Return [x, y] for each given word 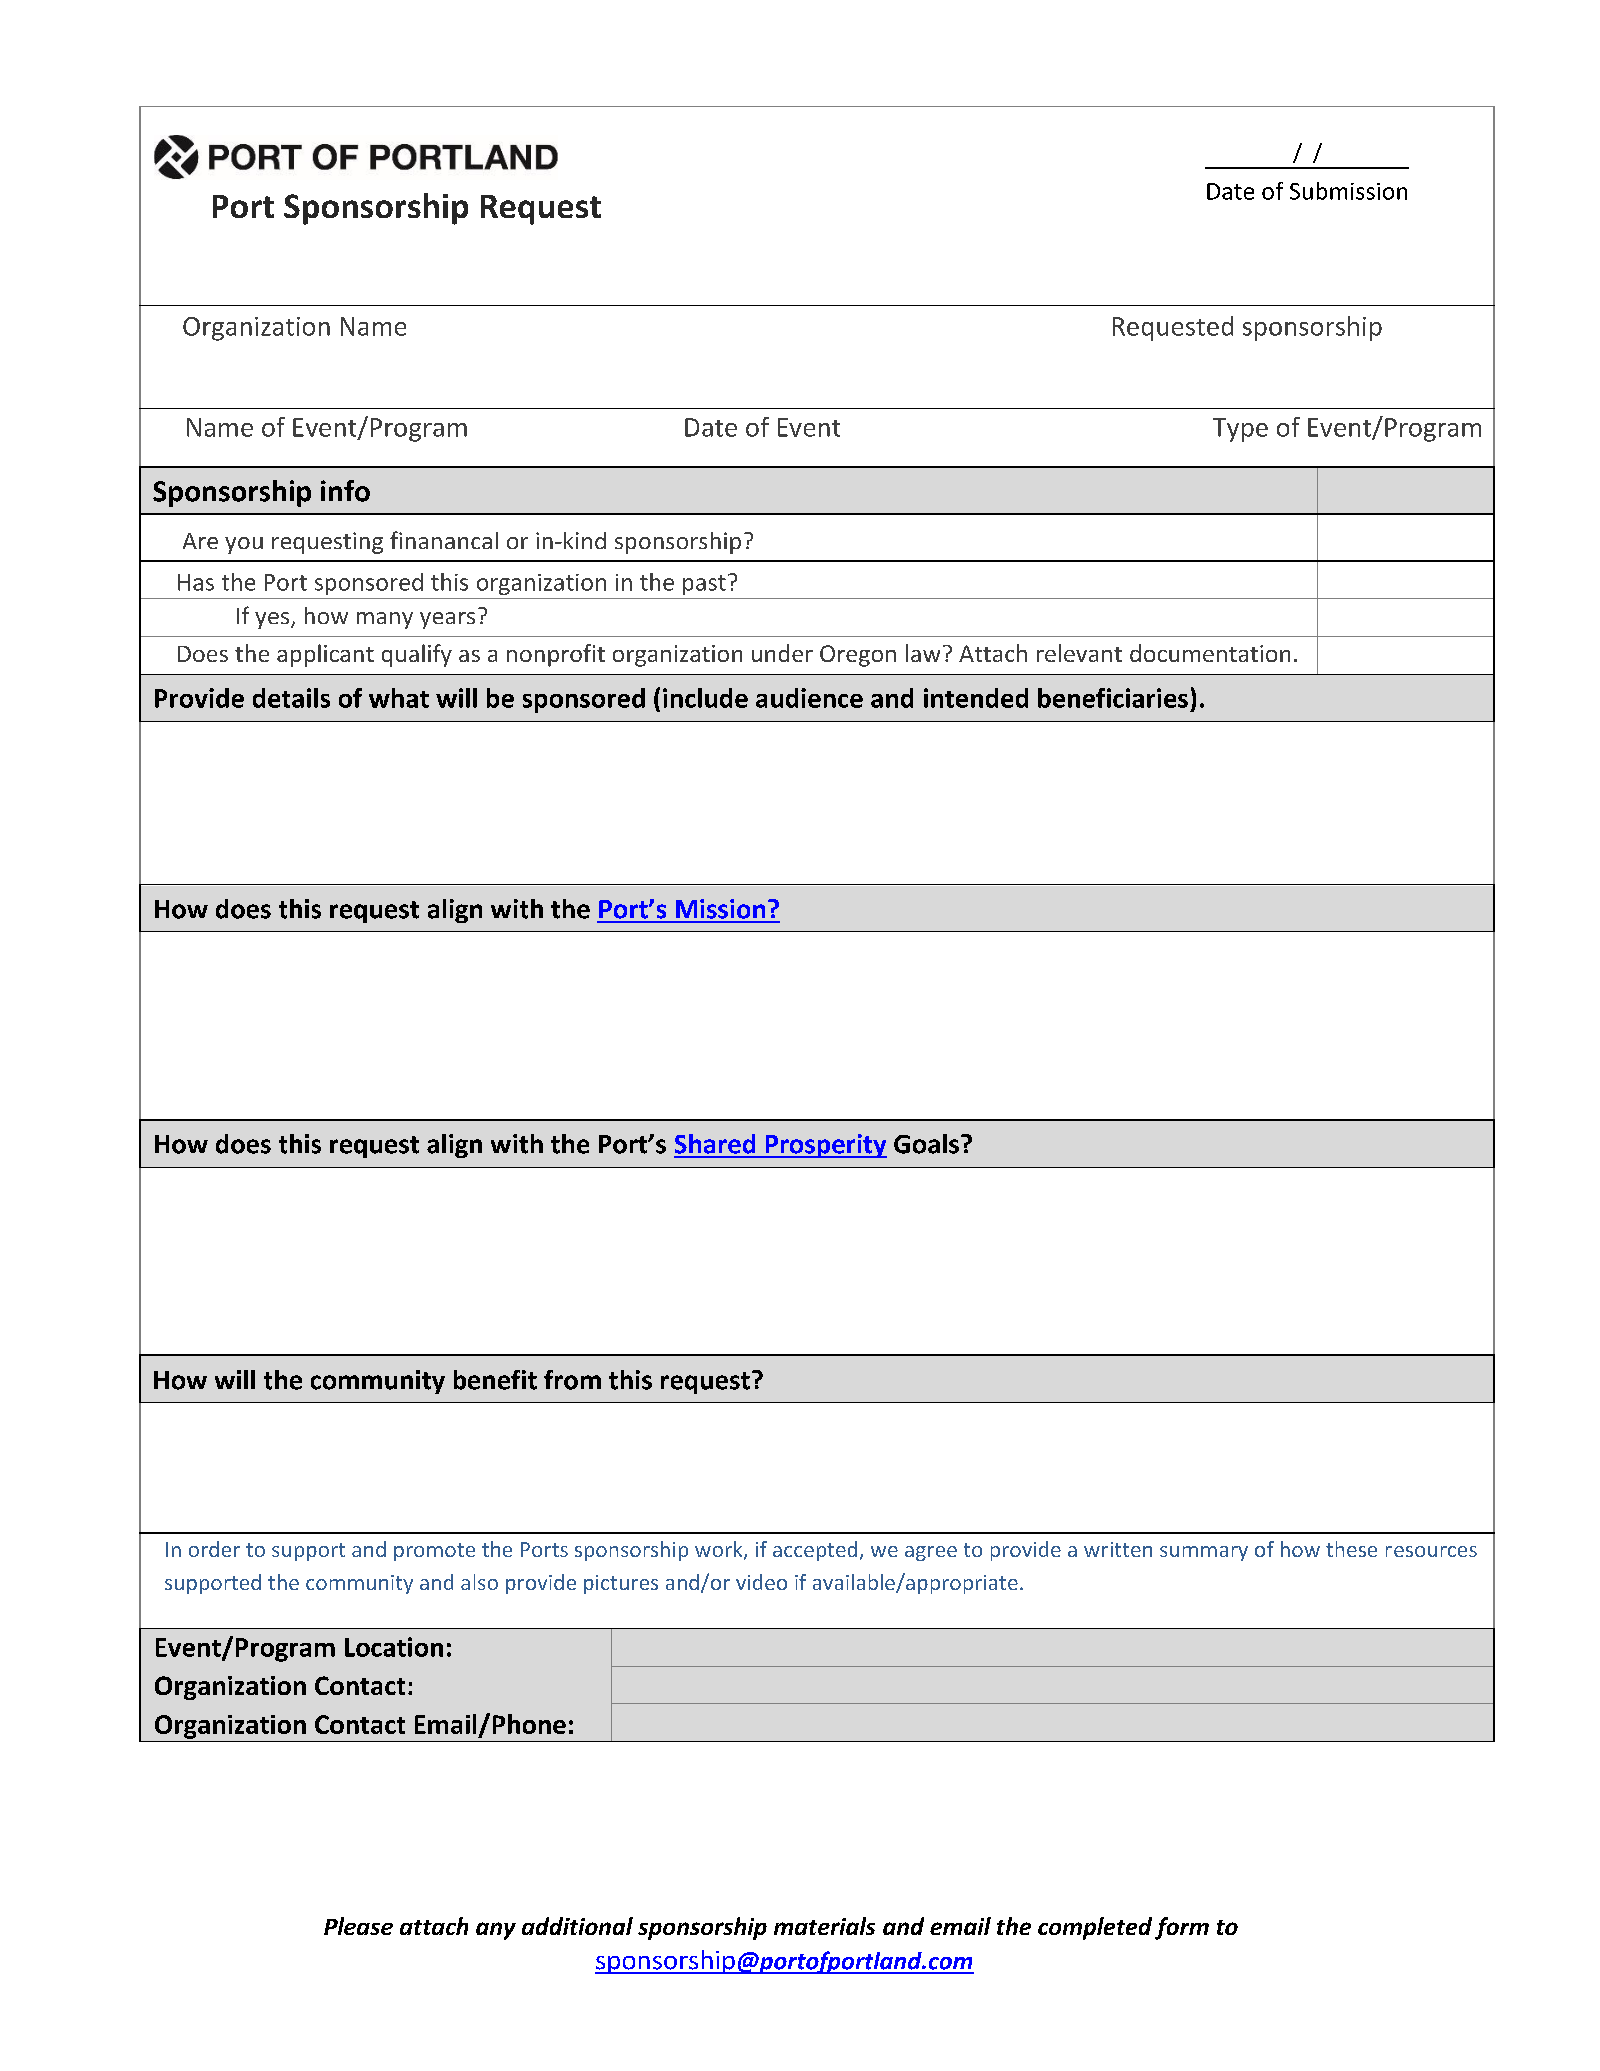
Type [1240, 430]
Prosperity [825, 1146]
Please [358, 1926]
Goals [926, 1144]
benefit [495, 1380]
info [345, 491]
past [704, 585]
